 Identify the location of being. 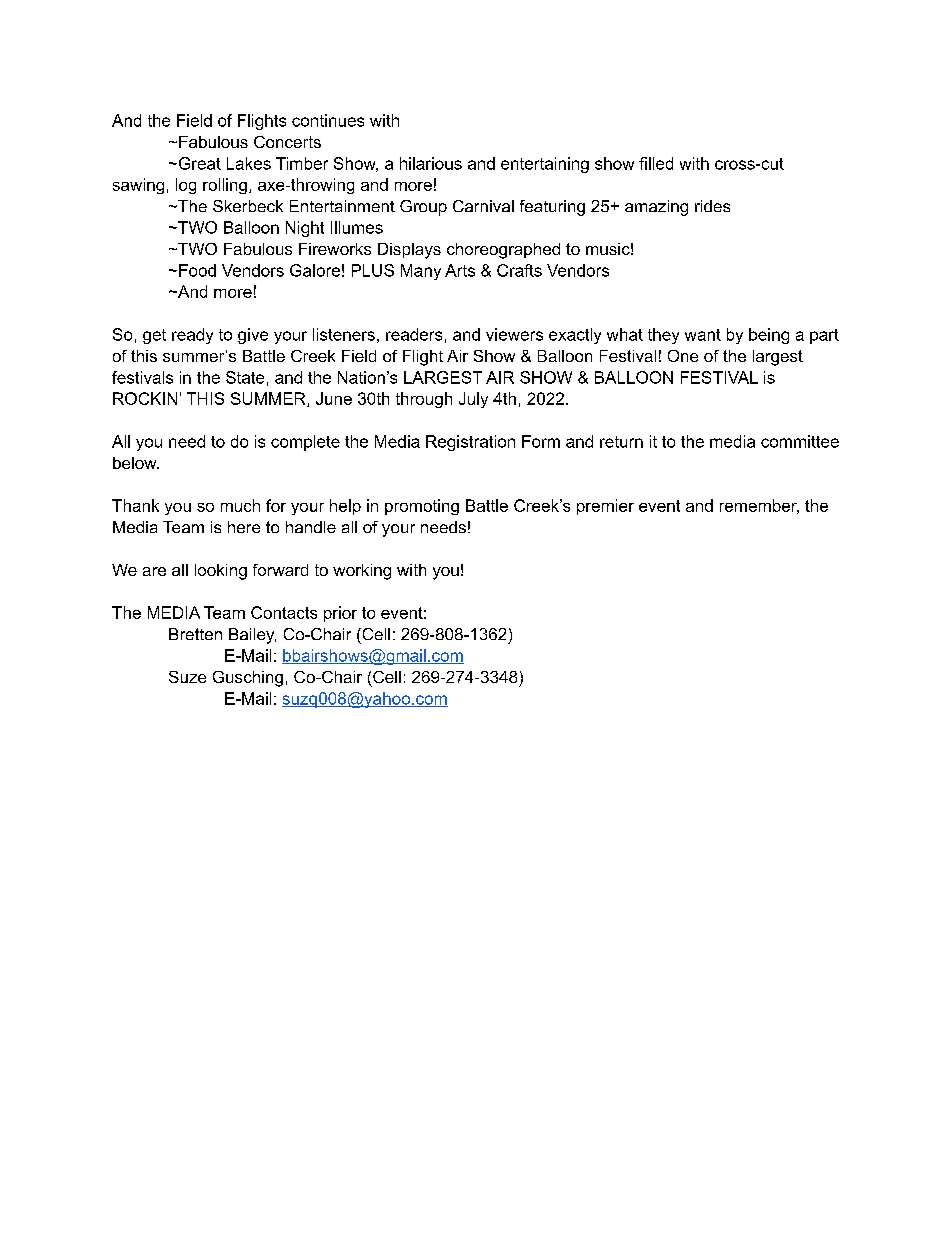
(769, 336).
